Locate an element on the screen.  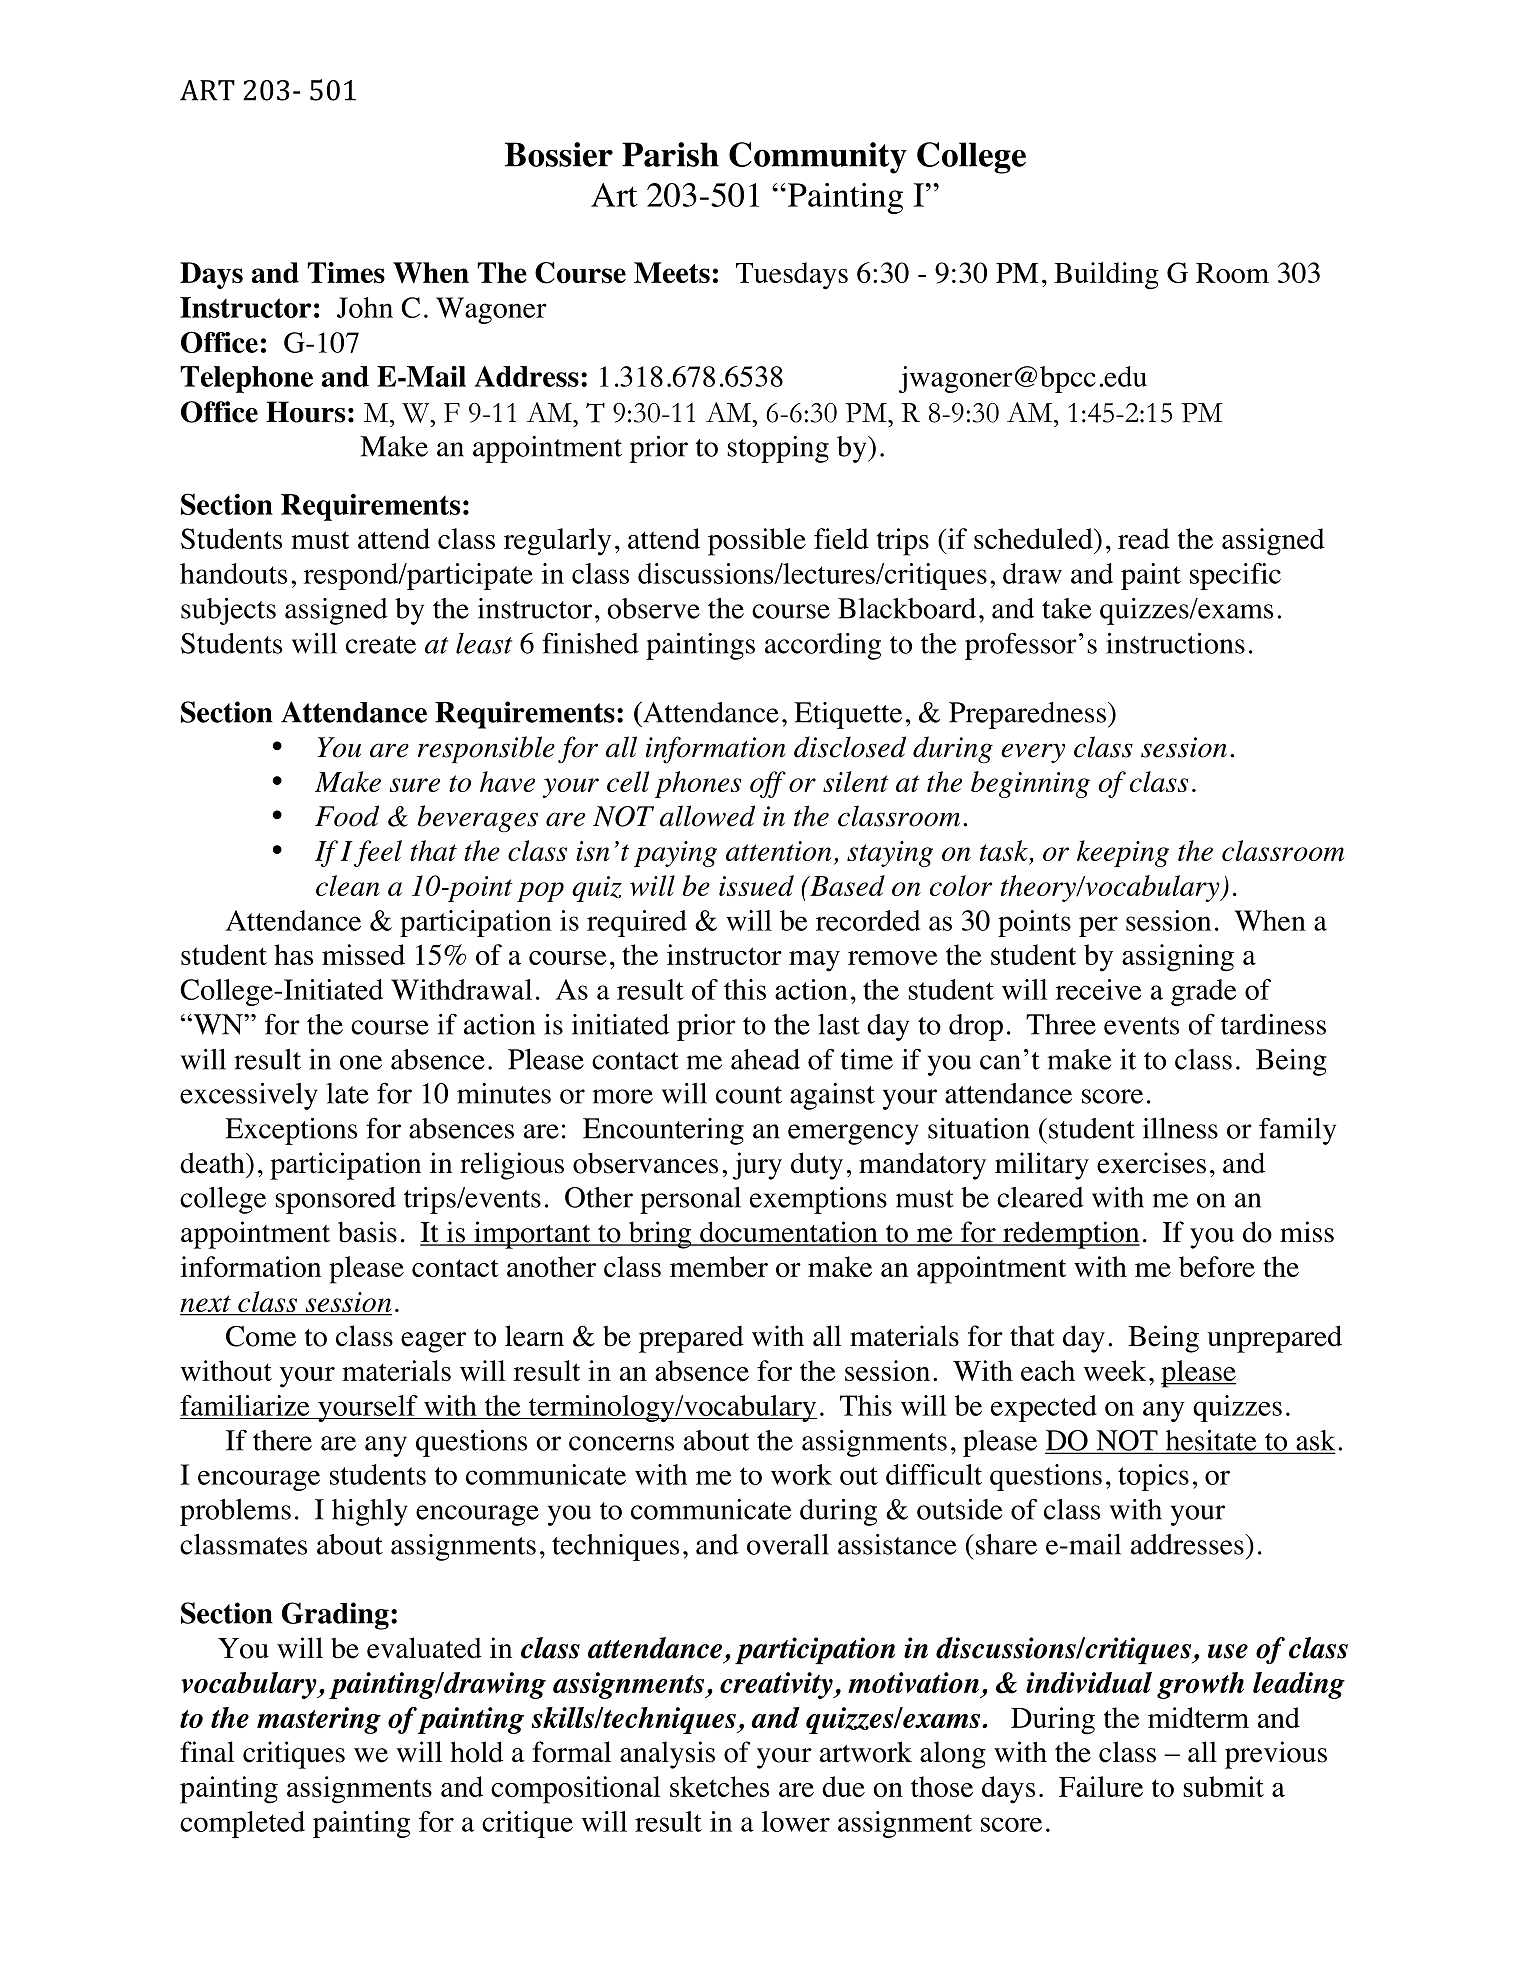
Community is located at coordinates (818, 158).
